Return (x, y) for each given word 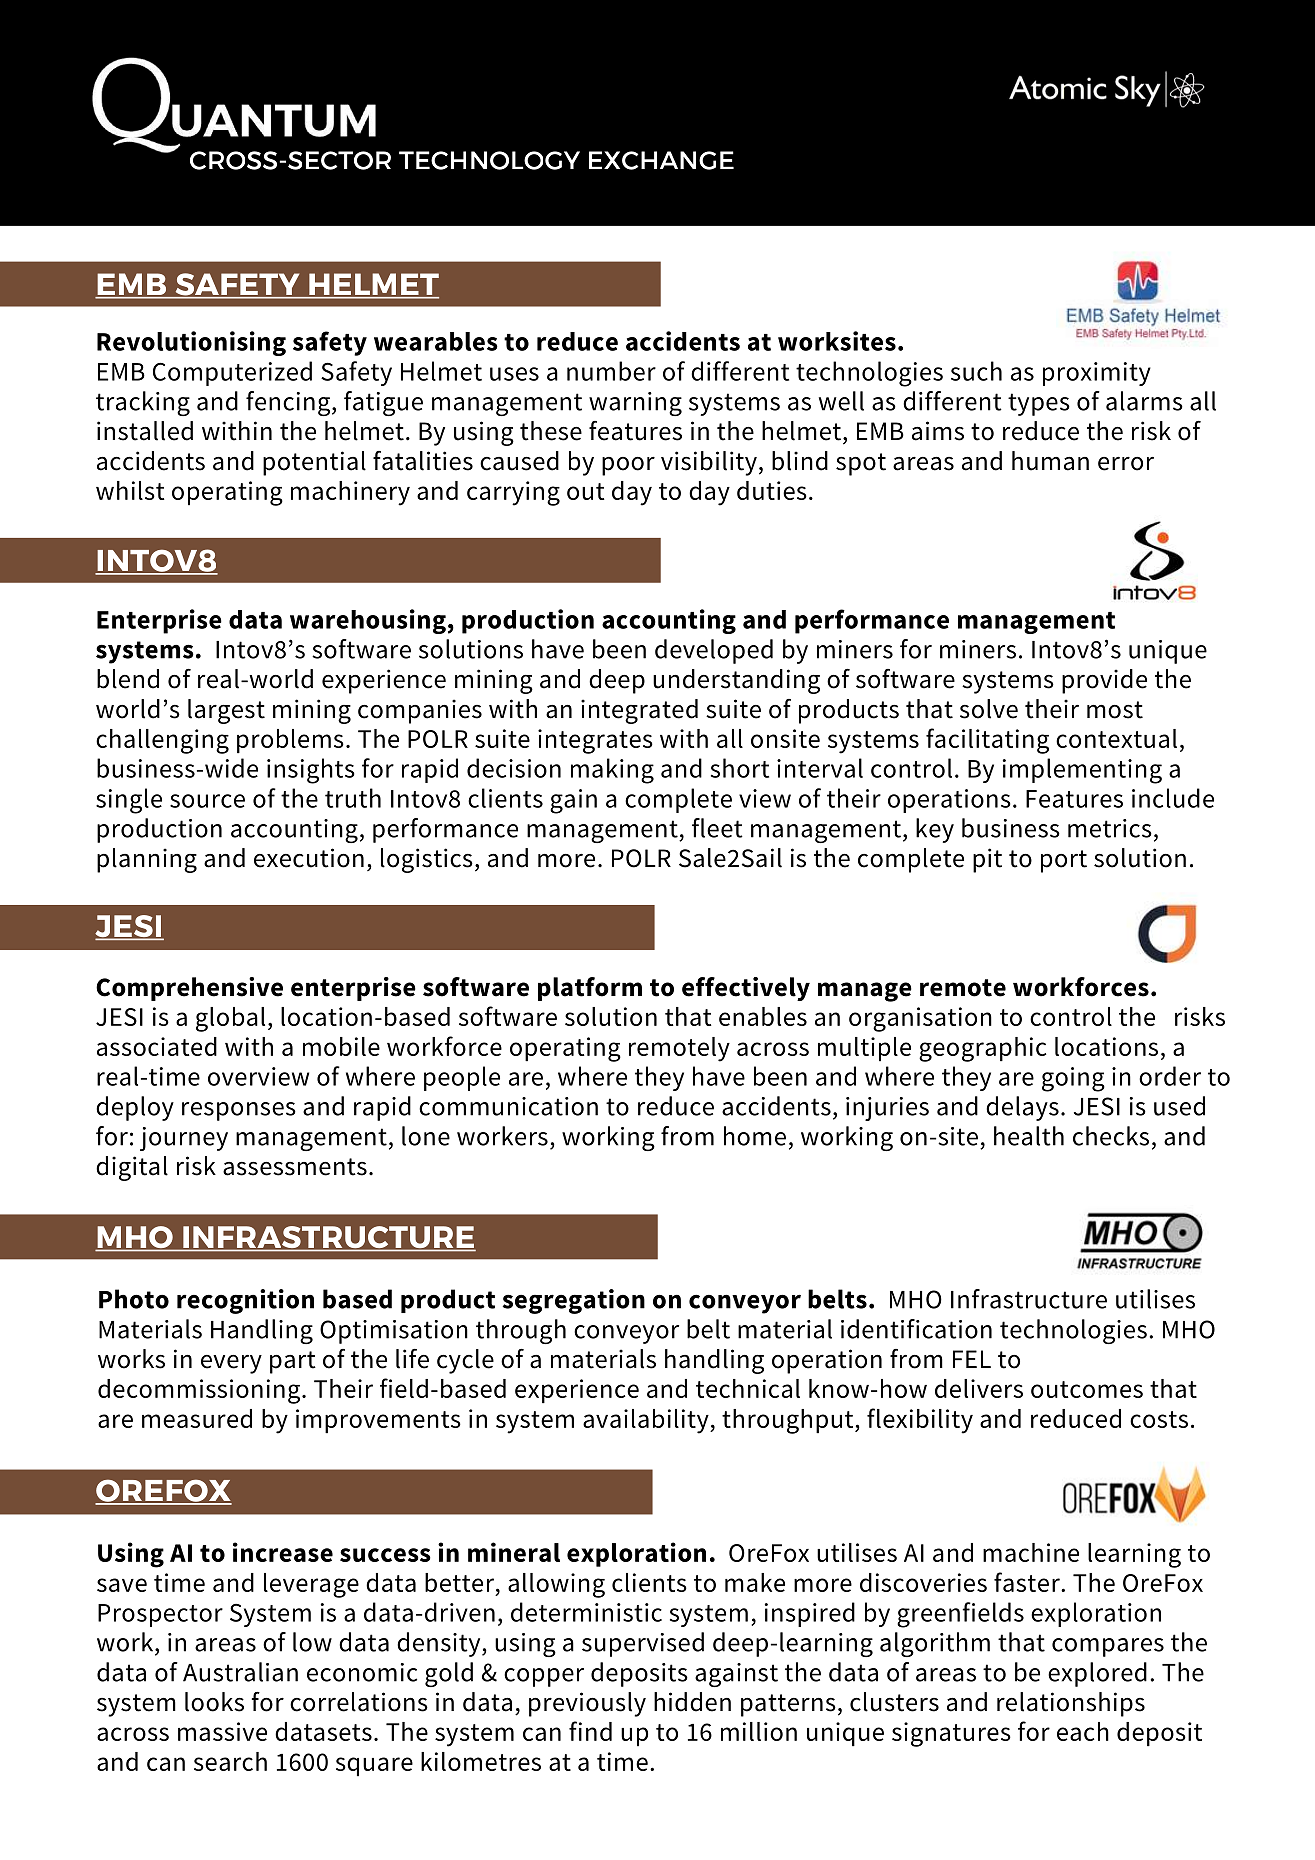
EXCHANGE (661, 160)
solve (989, 709)
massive (222, 1731)
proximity (1097, 374)
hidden (692, 1702)
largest (226, 711)
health (1029, 1136)
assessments (295, 1167)
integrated (639, 711)
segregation (573, 1301)
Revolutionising (191, 343)
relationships (1071, 1704)
